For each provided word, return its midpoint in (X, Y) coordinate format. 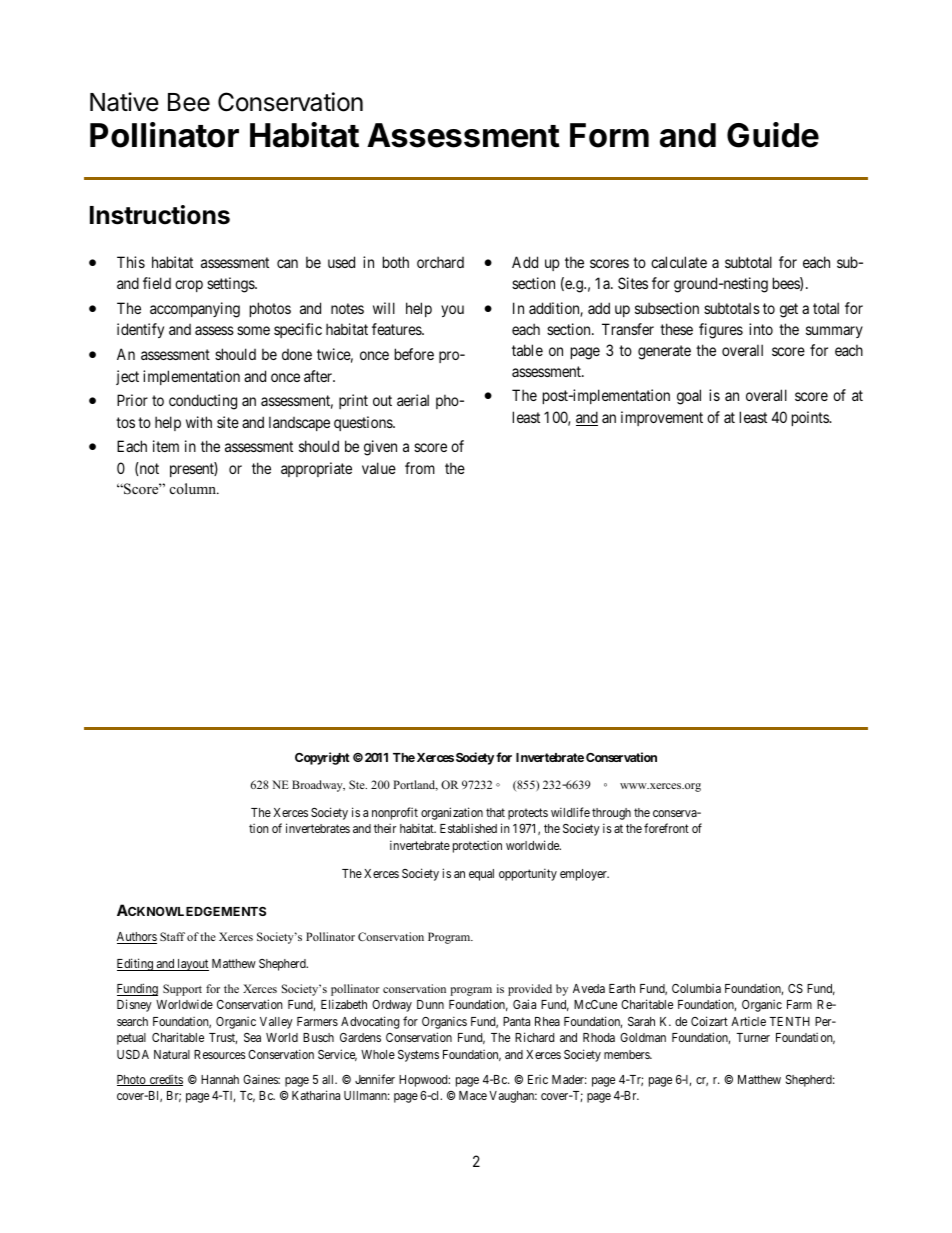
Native (124, 102)
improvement (662, 418)
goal (689, 397)
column (194, 488)
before (414, 354)
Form (609, 135)
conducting (203, 402)
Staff (172, 936)
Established (468, 828)
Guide (773, 135)
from (420, 468)
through (611, 814)
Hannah (220, 1079)
